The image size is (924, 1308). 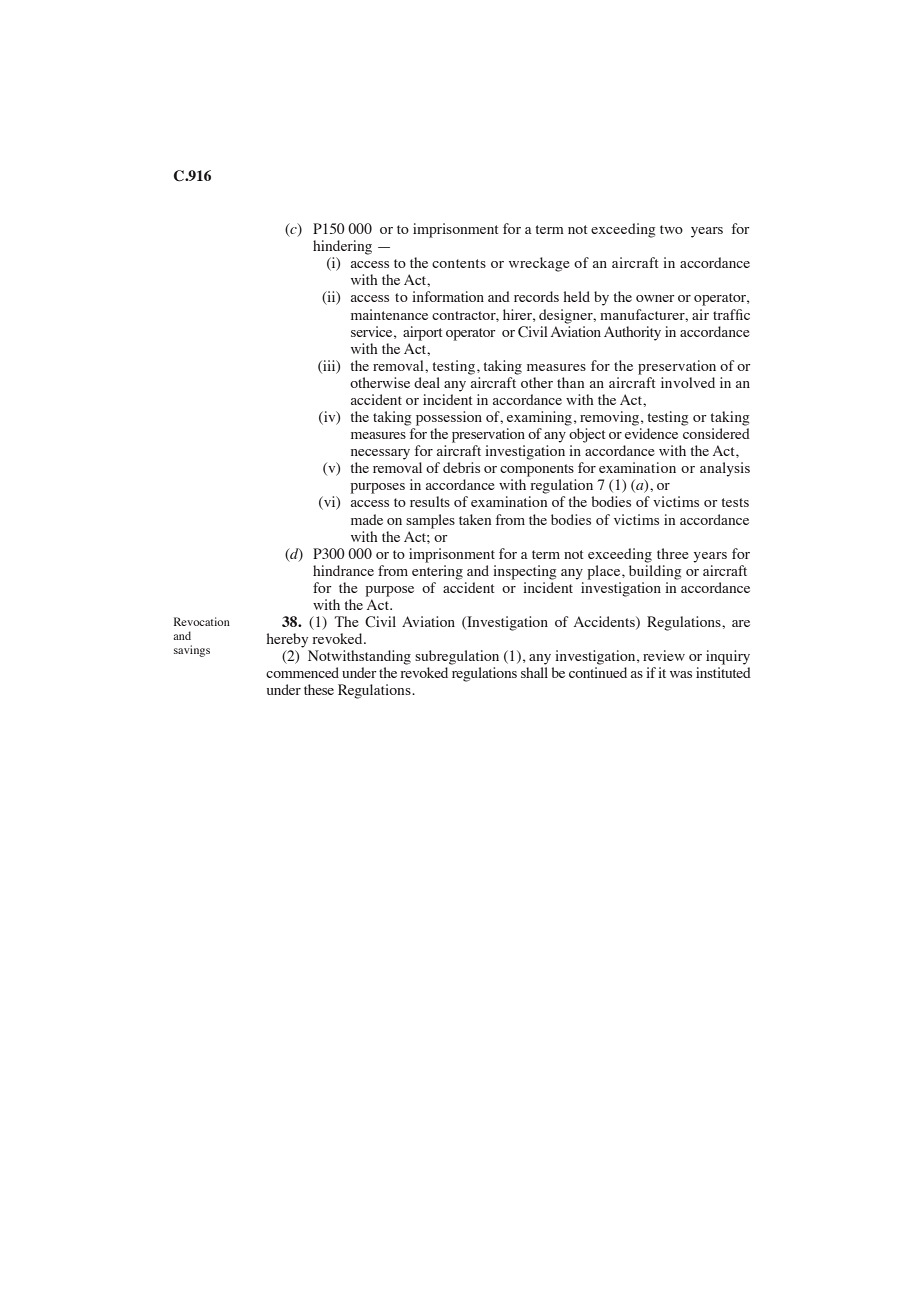 I want to click on commenced, so click(x=302, y=672).
